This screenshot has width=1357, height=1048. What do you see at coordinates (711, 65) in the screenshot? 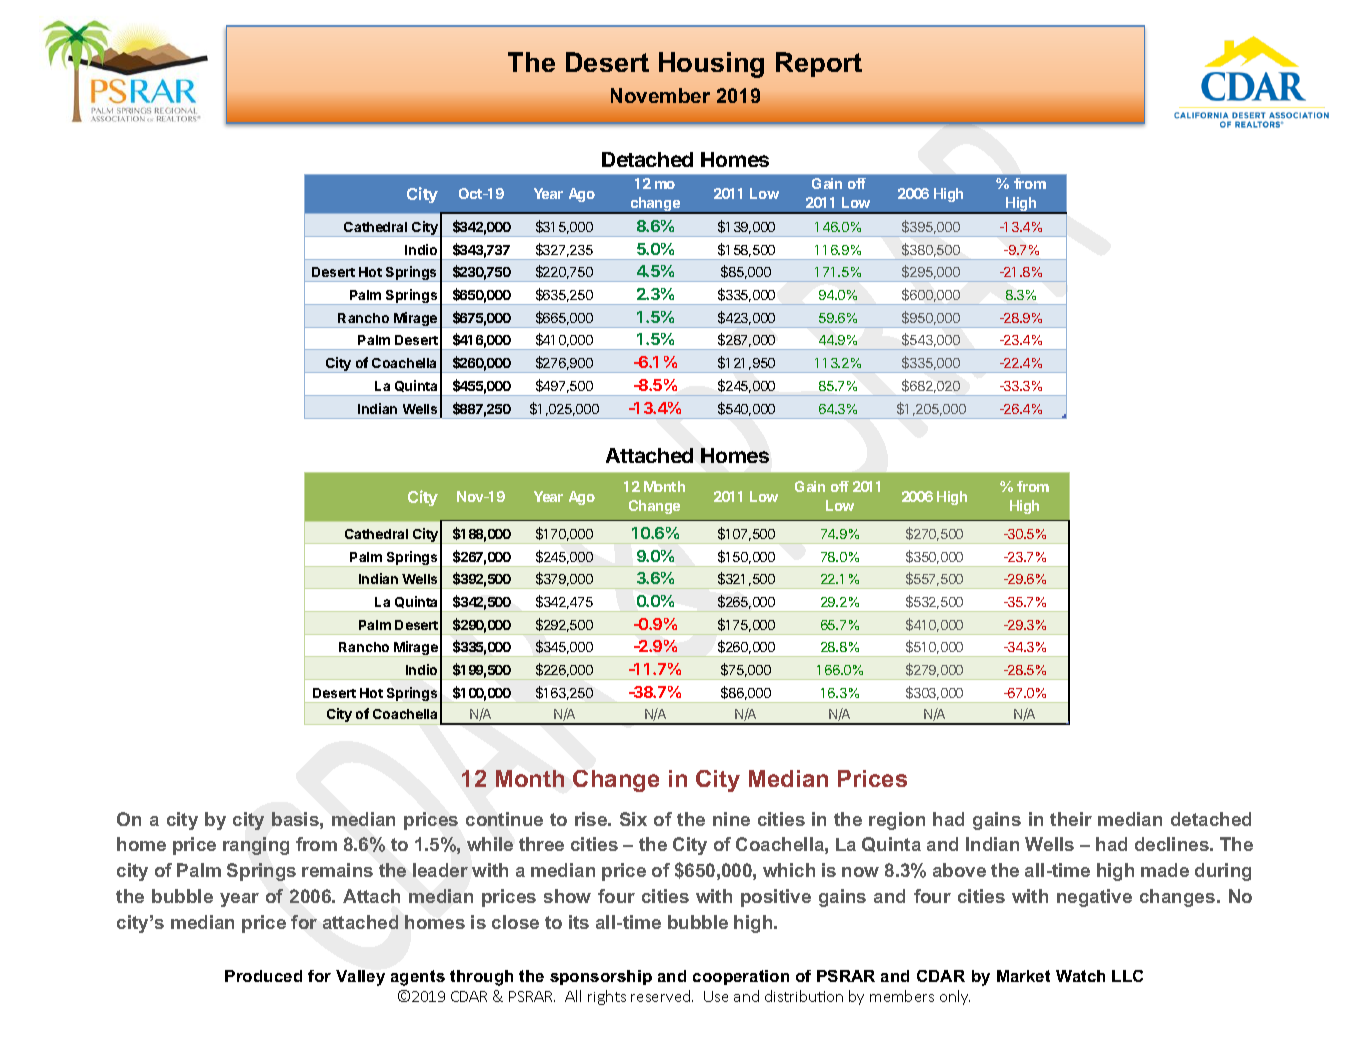
I see `Housing` at bounding box center [711, 65].
